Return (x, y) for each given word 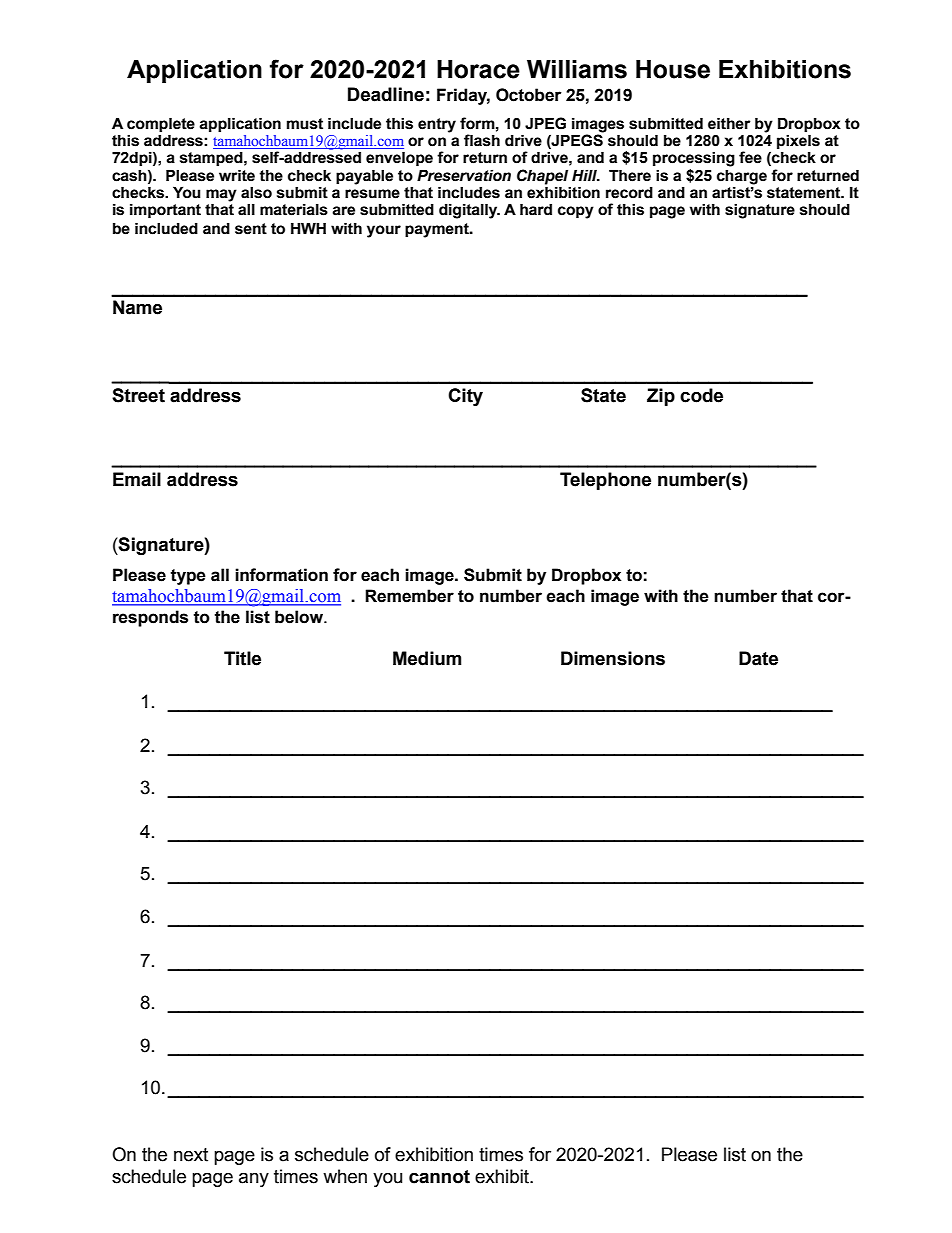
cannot (439, 1177)
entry (437, 125)
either (729, 123)
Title (242, 658)
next (191, 1155)
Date (758, 658)
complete (161, 126)
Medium (427, 658)
